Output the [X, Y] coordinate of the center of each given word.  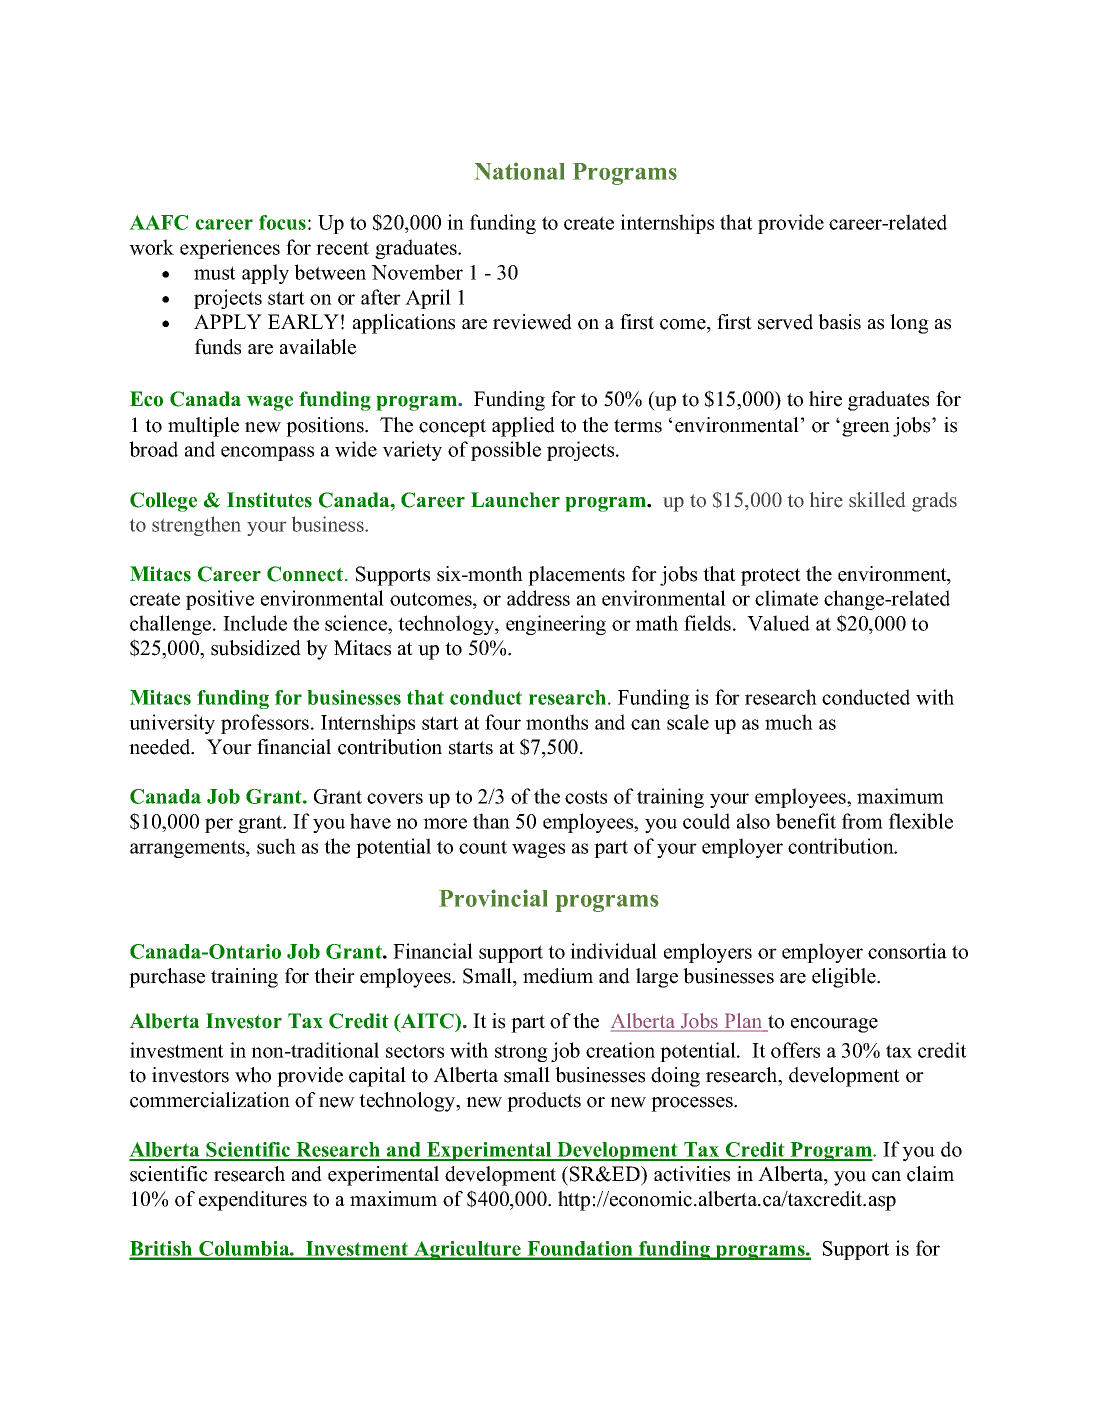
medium [558, 976]
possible [506, 451]
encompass [267, 453]
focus [282, 222]
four [503, 722]
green [866, 429]
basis [839, 322]
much [789, 722]
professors [266, 724]
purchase [167, 978]
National [520, 171]
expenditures [253, 1201]
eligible [845, 978]
